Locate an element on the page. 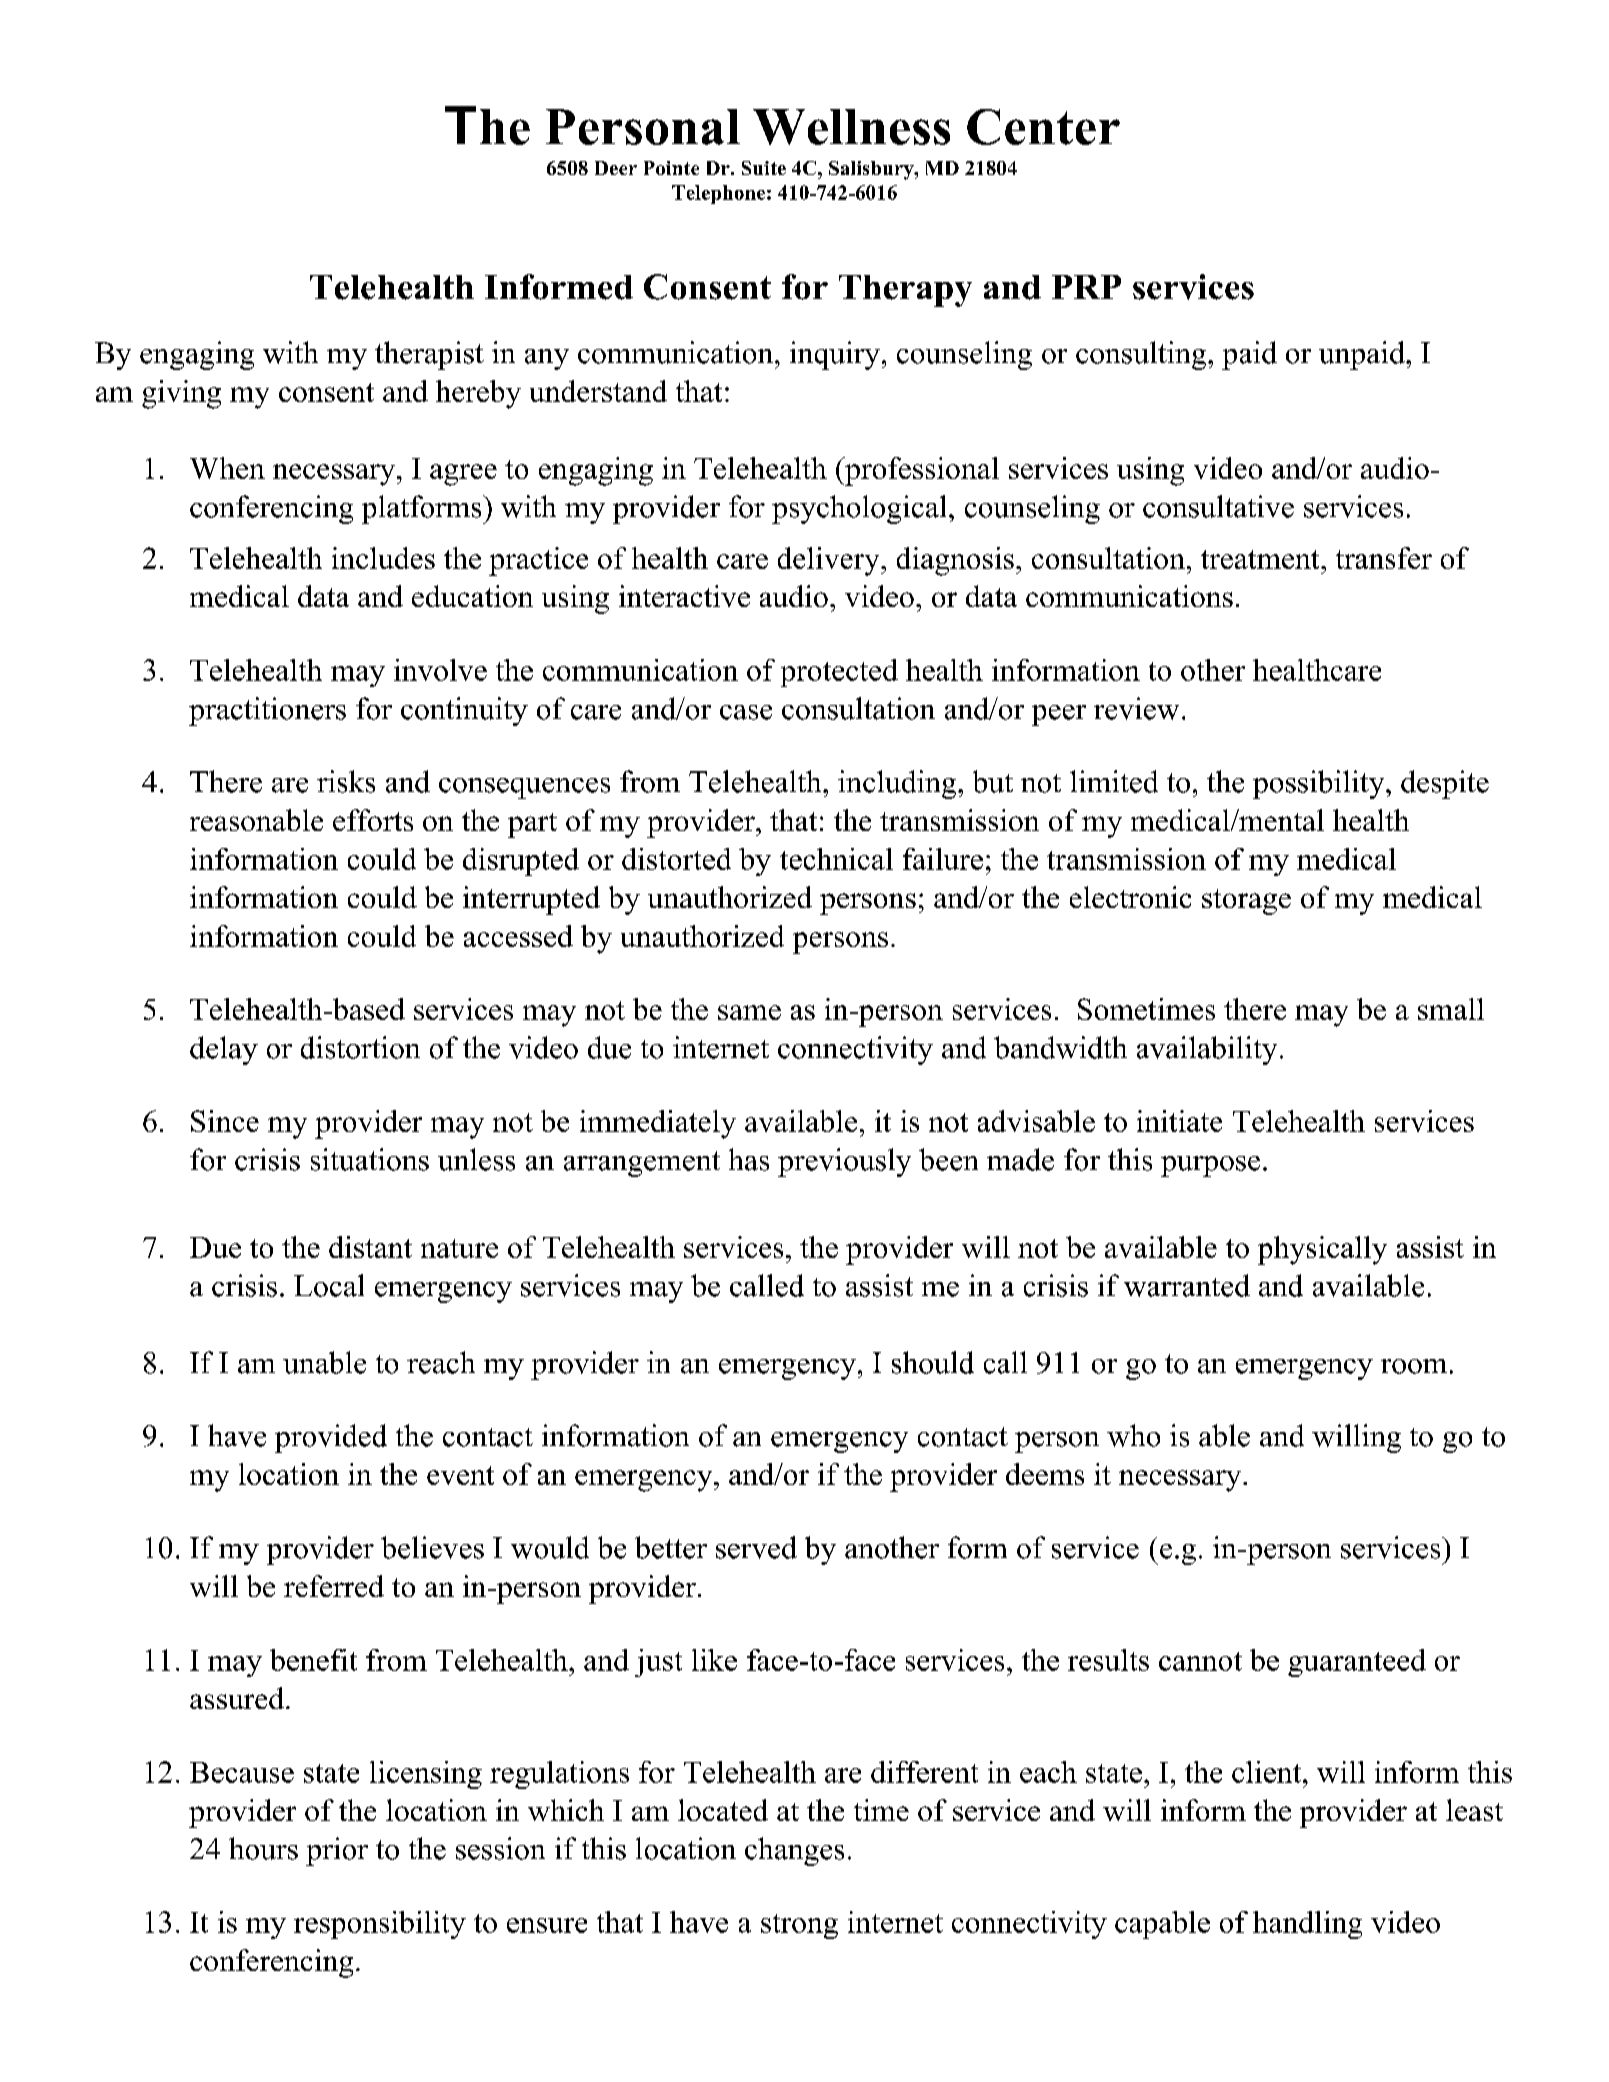 Image resolution: width=1609 pixels, height=2082 pixels. Local is located at coordinates (329, 1285).
